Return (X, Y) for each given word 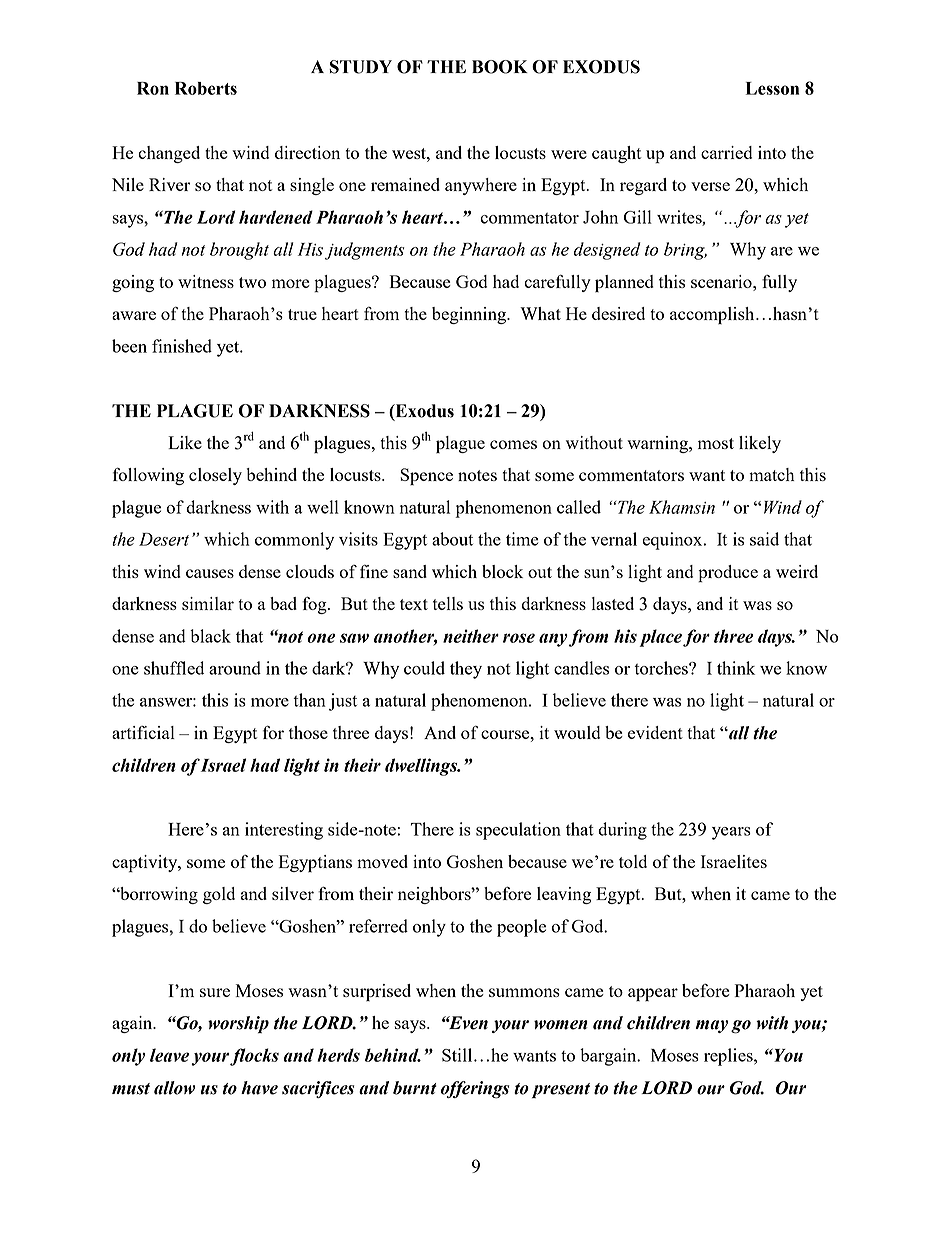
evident (655, 732)
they (466, 670)
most (716, 443)
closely (215, 476)
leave (169, 1055)
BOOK (500, 67)
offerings (475, 1090)
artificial (143, 732)
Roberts (206, 88)
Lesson (772, 88)
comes (513, 444)
